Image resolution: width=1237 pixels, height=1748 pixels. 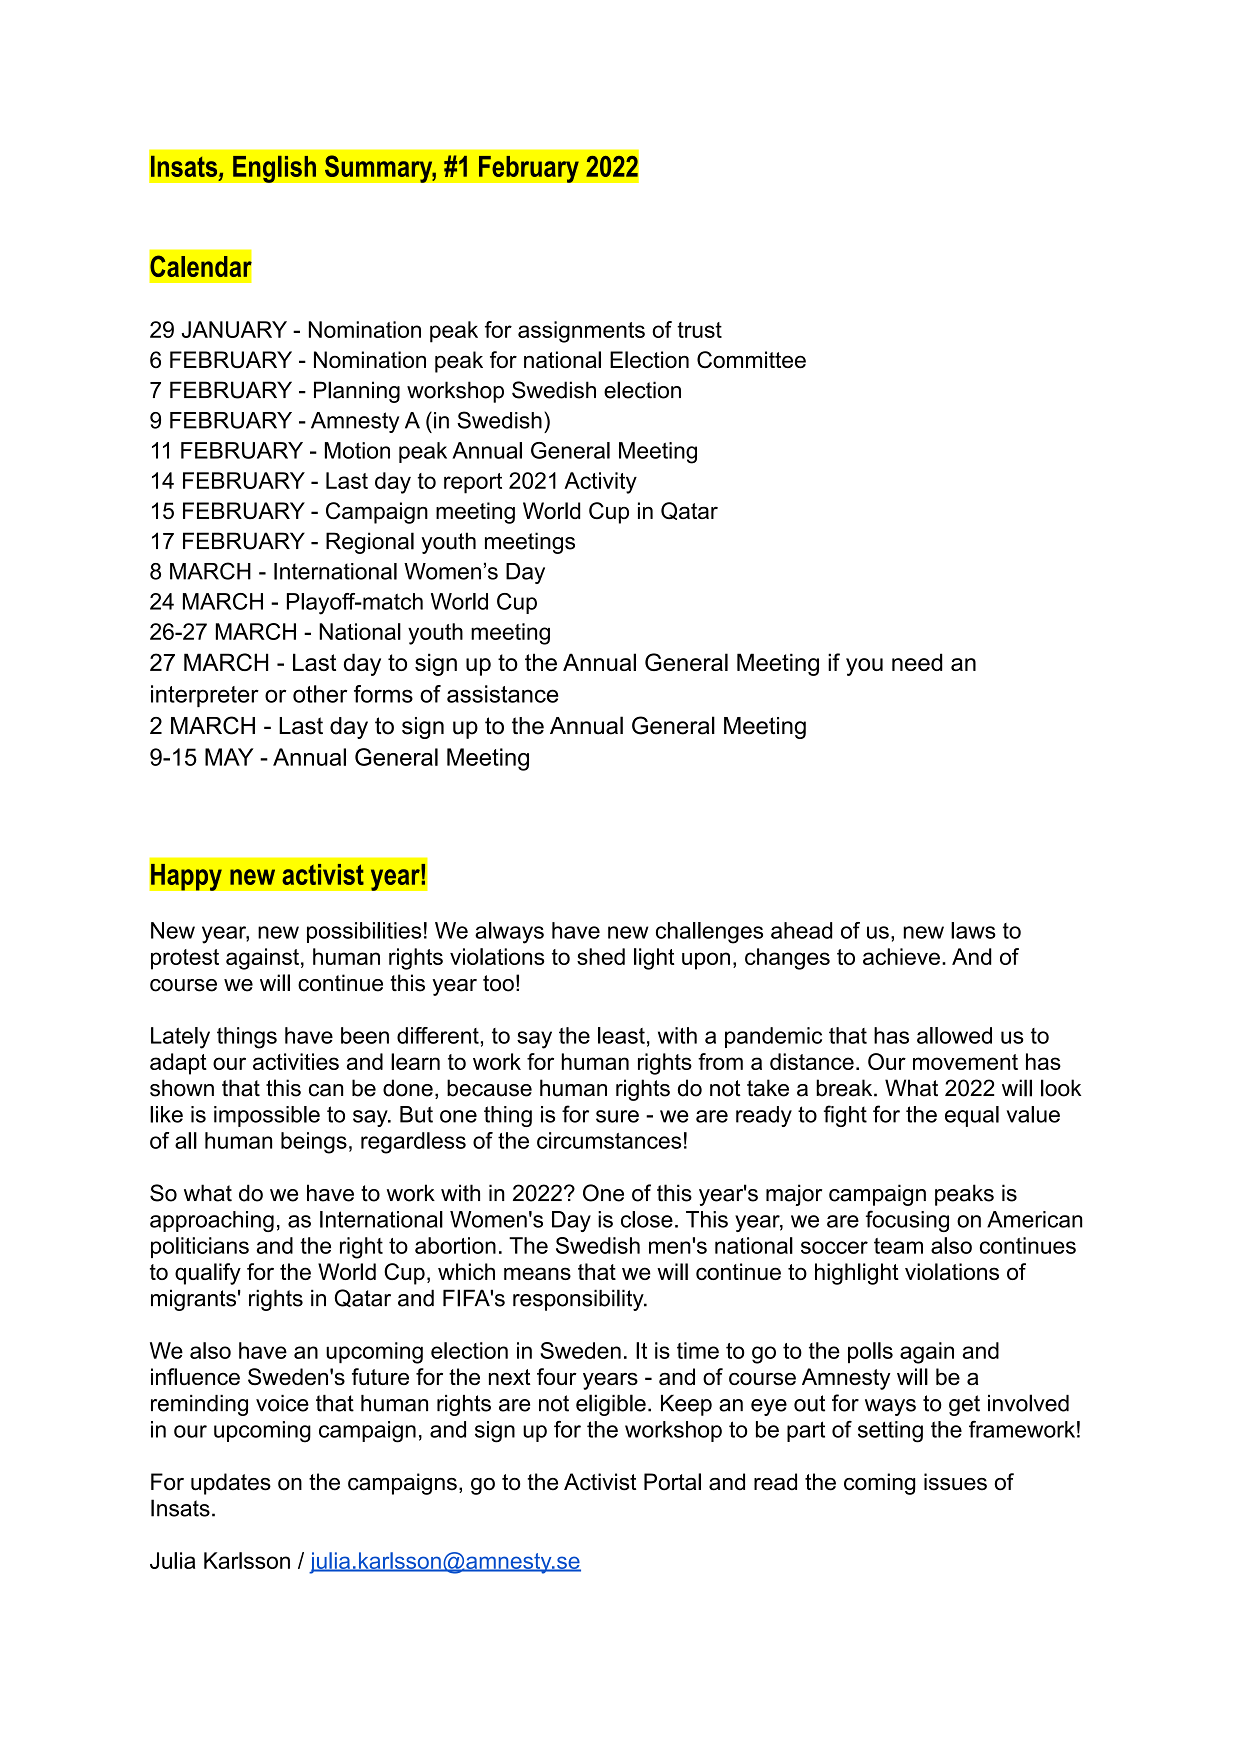 What do you see at coordinates (917, 662) in the page?
I see `need` at bounding box center [917, 662].
